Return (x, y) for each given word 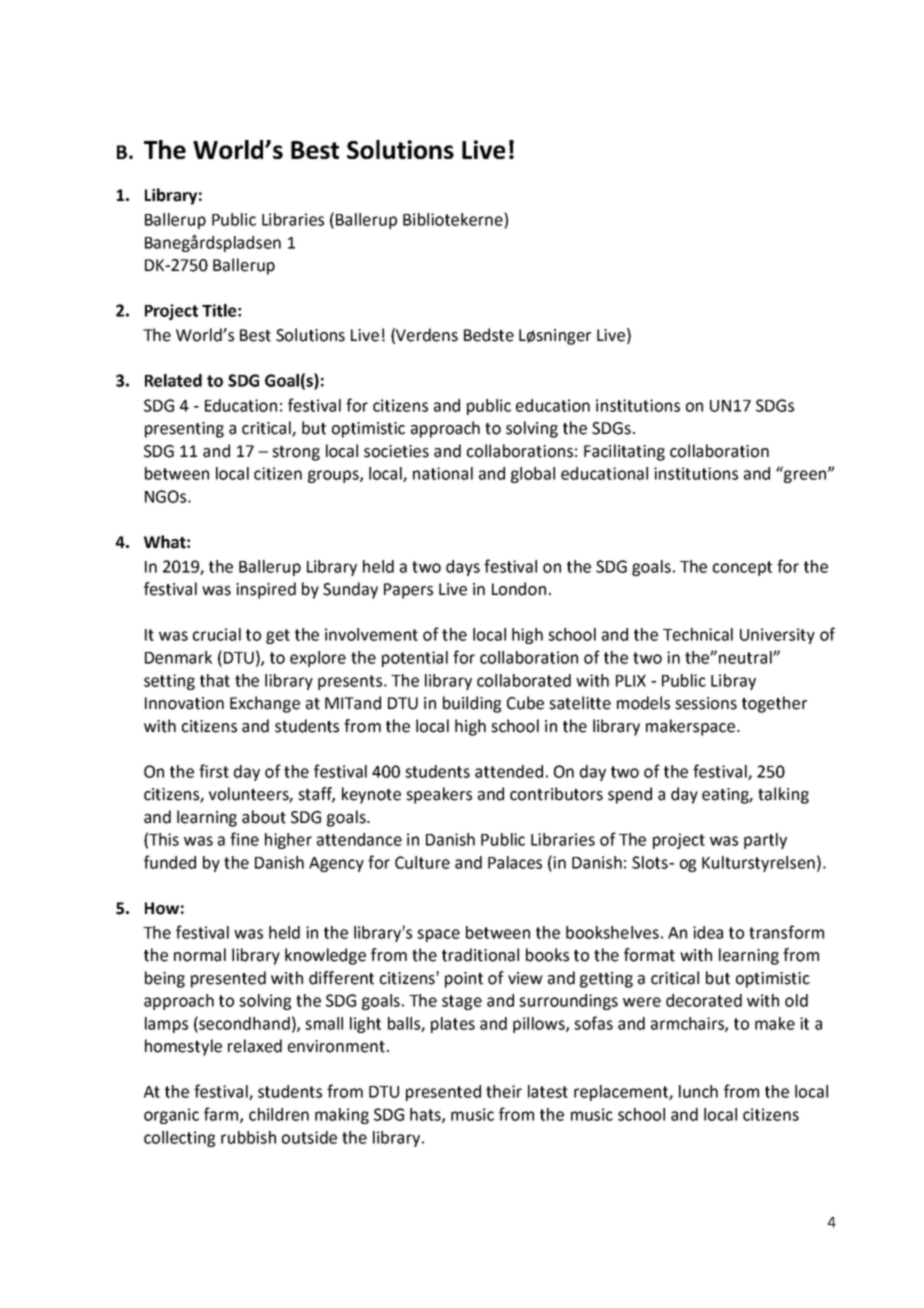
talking (783, 795)
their (504, 1091)
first (214, 771)
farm (222, 1115)
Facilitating (624, 452)
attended (509, 771)
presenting (184, 430)
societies (396, 451)
